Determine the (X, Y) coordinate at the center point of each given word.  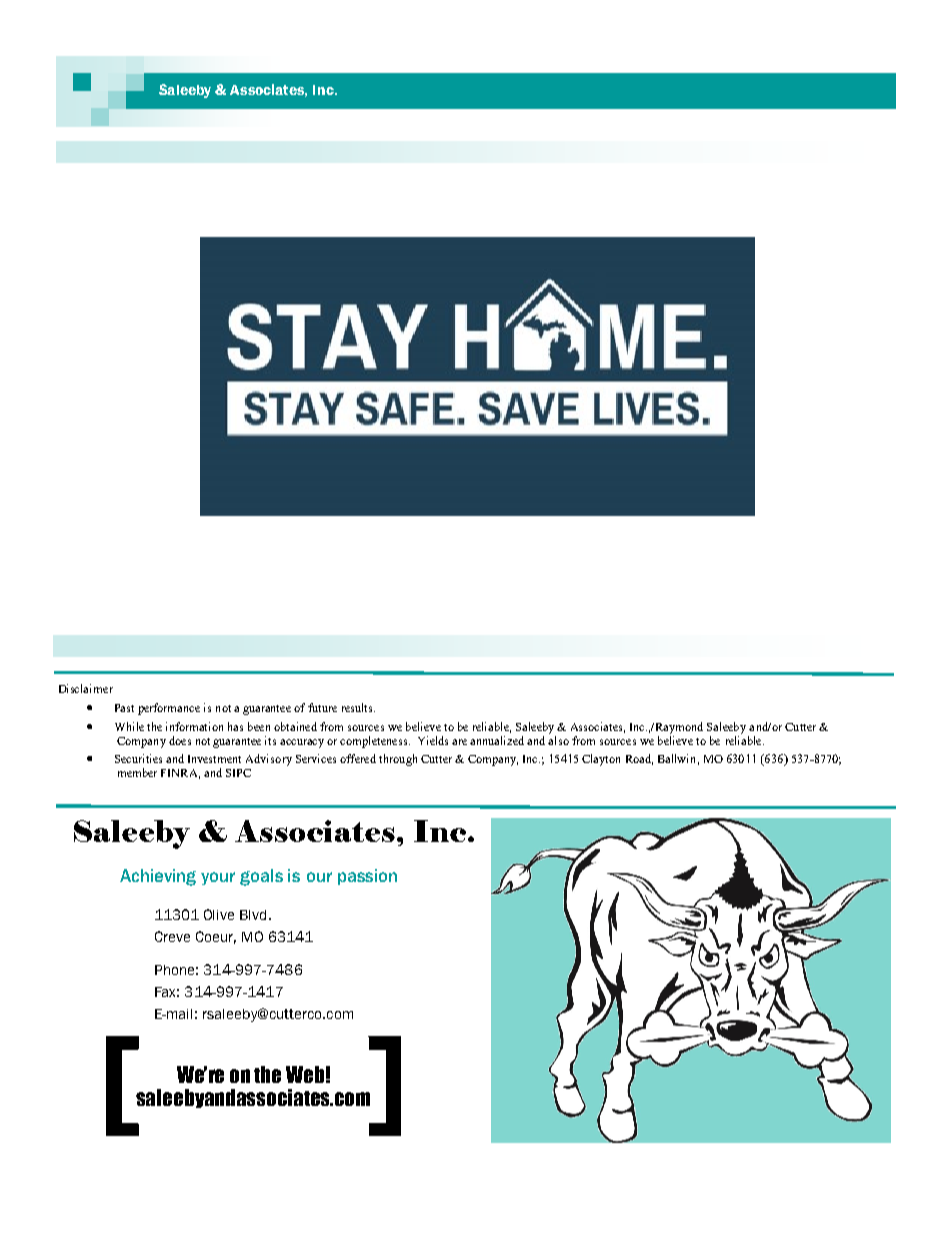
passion (367, 877)
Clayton (601, 760)
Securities (138, 758)
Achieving (158, 877)
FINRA (180, 774)
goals (261, 877)
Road (639, 759)
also (558, 739)
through (398, 760)
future (322, 707)
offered (358, 758)
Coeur (216, 937)
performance (169, 709)
